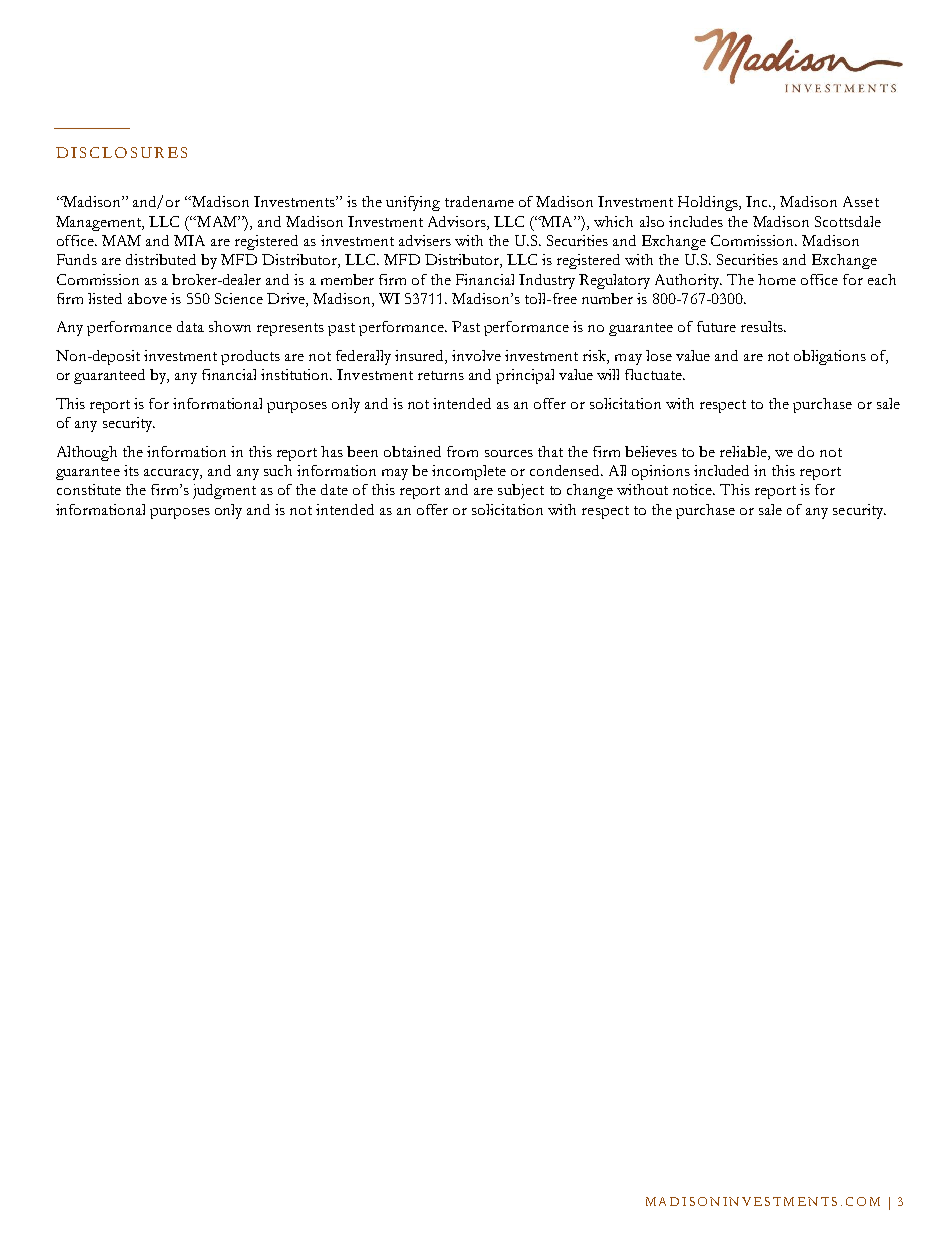  I want to click on involve, so click(476, 355).
